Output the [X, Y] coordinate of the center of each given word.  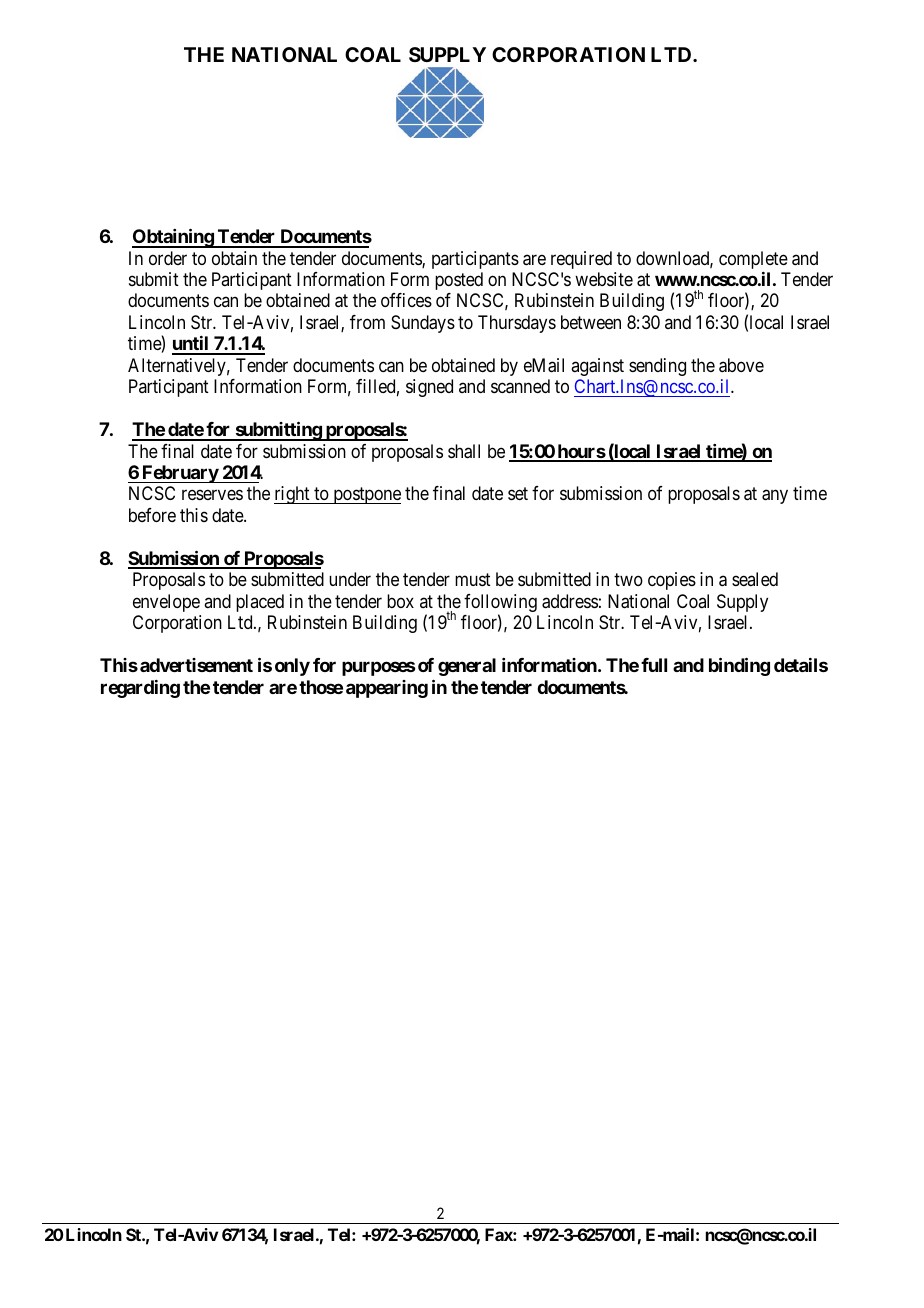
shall [464, 451]
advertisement [196, 665]
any [775, 497]
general [467, 667]
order [168, 258]
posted [459, 281]
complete [753, 260]
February [179, 474]
